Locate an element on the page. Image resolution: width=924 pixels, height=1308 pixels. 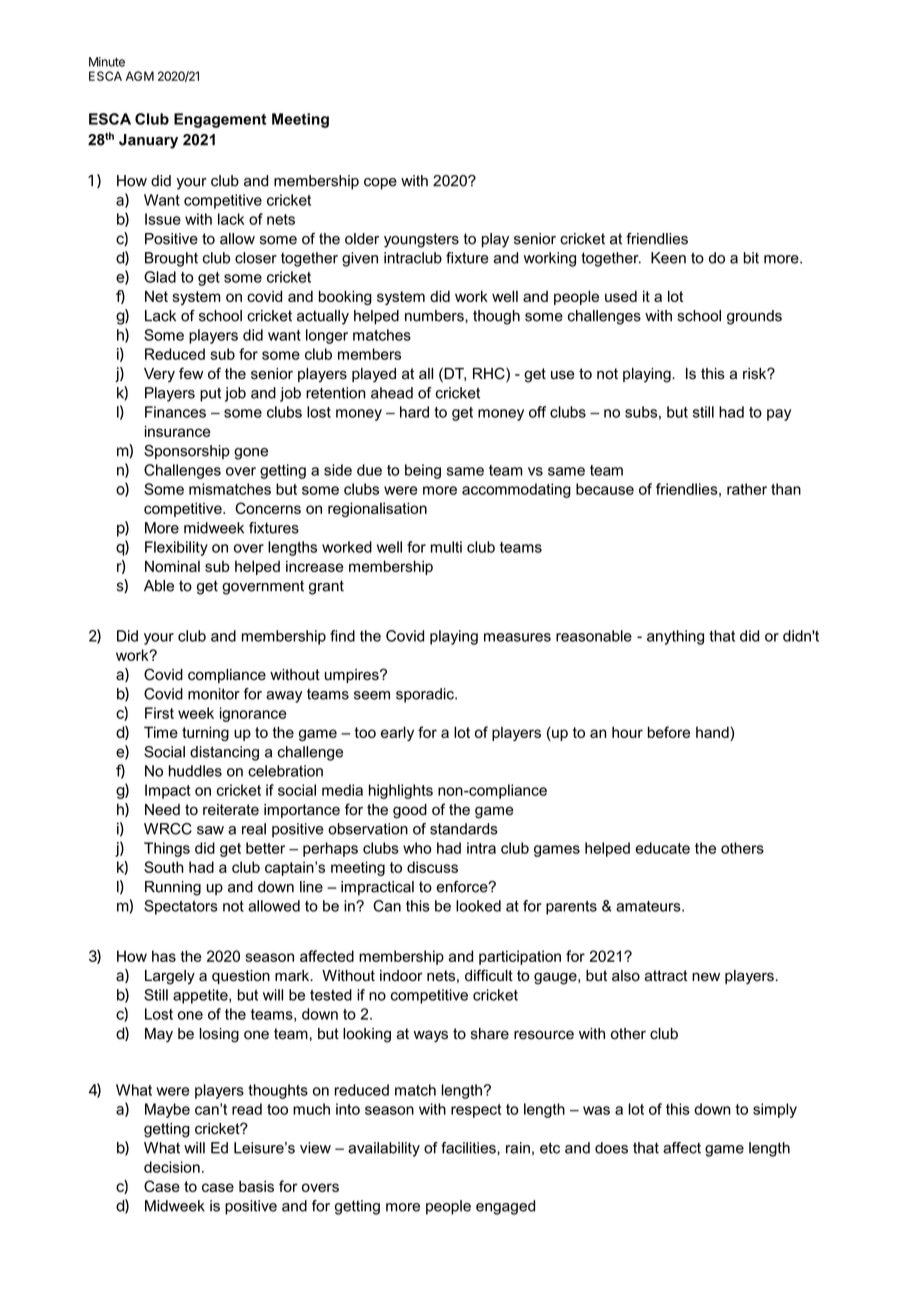
Keen is located at coordinates (668, 258).
